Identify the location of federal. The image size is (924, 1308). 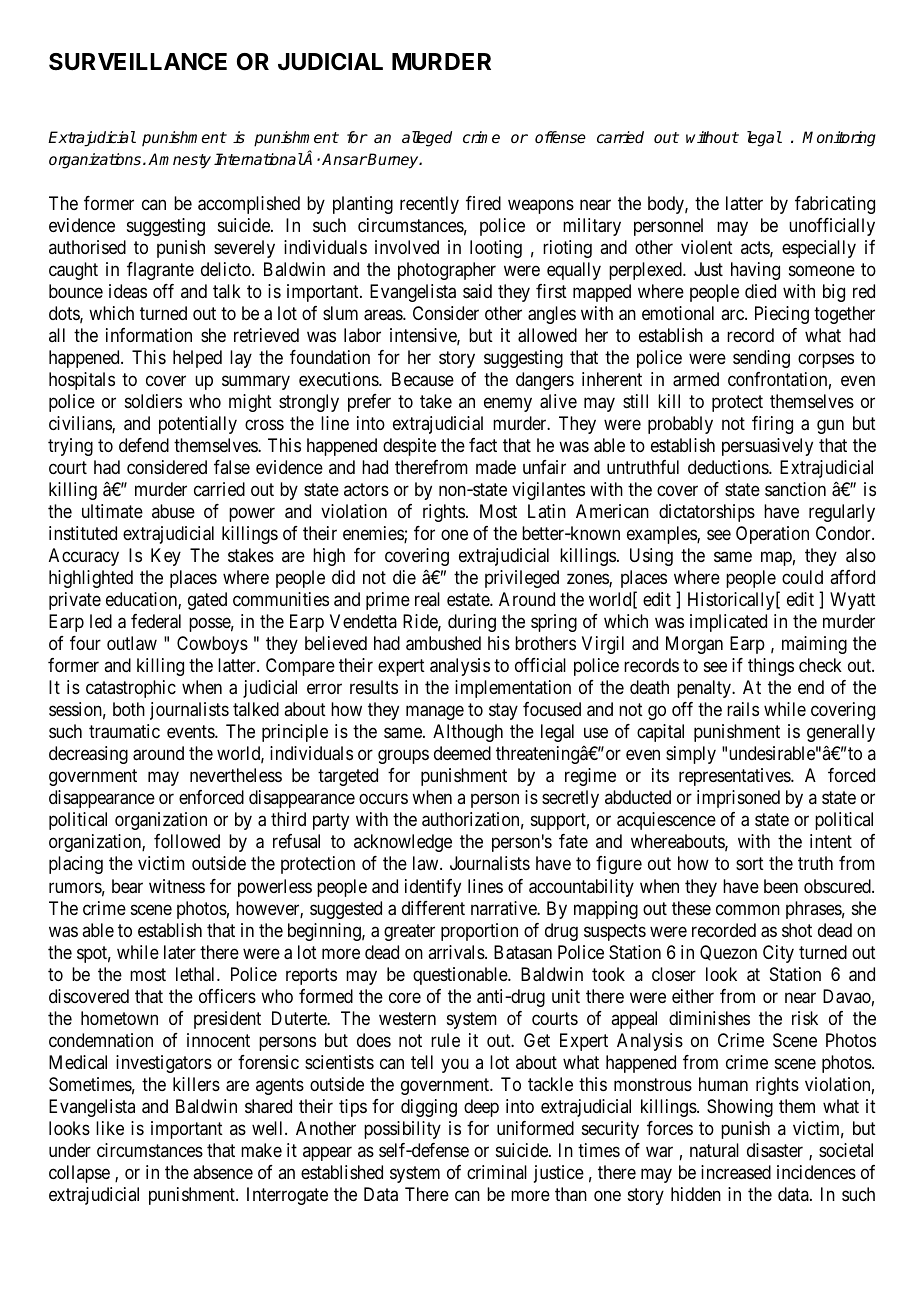
(156, 621).
